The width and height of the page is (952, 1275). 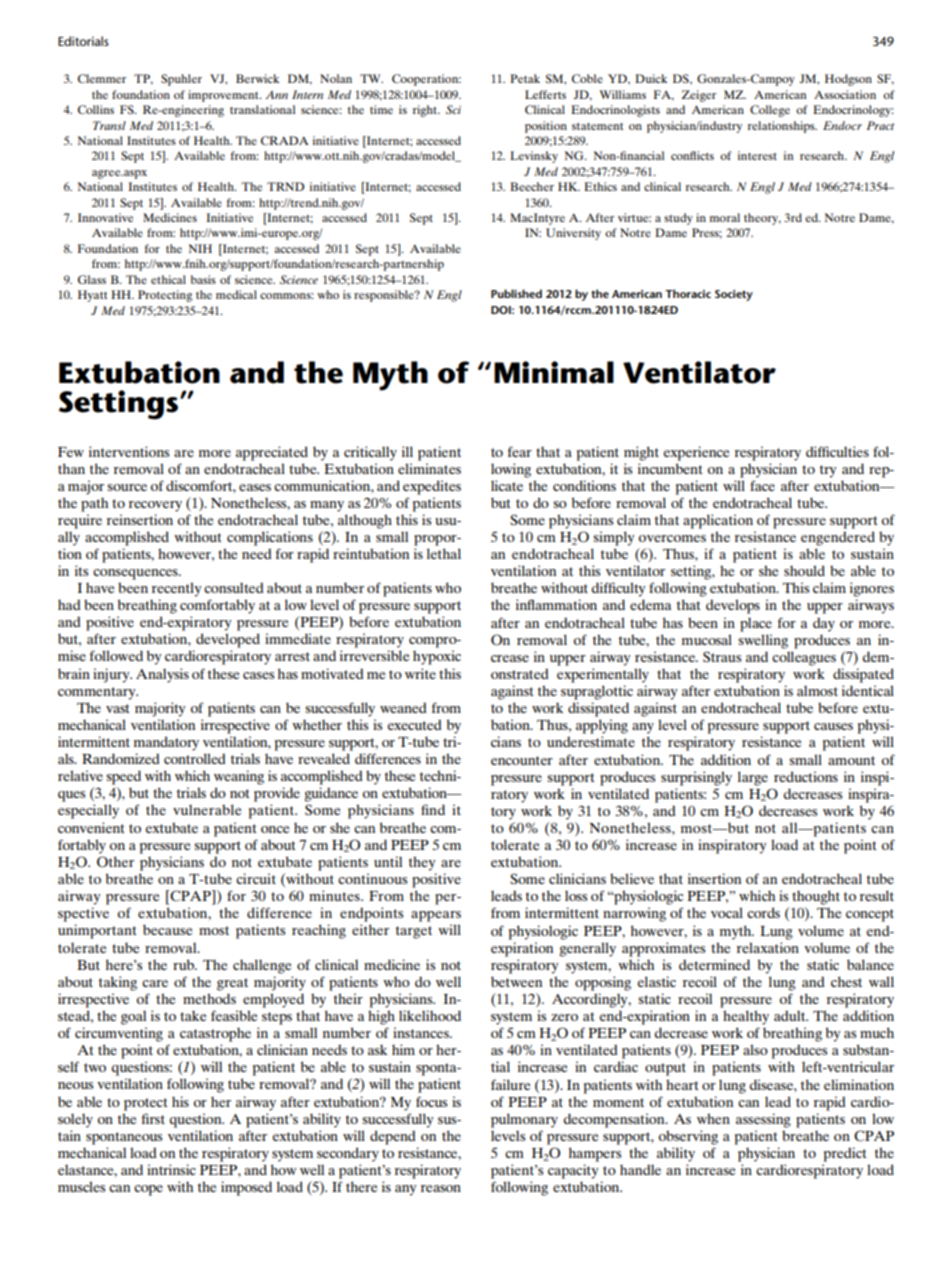 What do you see at coordinates (516, 293) in the page?
I see `Published` at bounding box center [516, 293].
